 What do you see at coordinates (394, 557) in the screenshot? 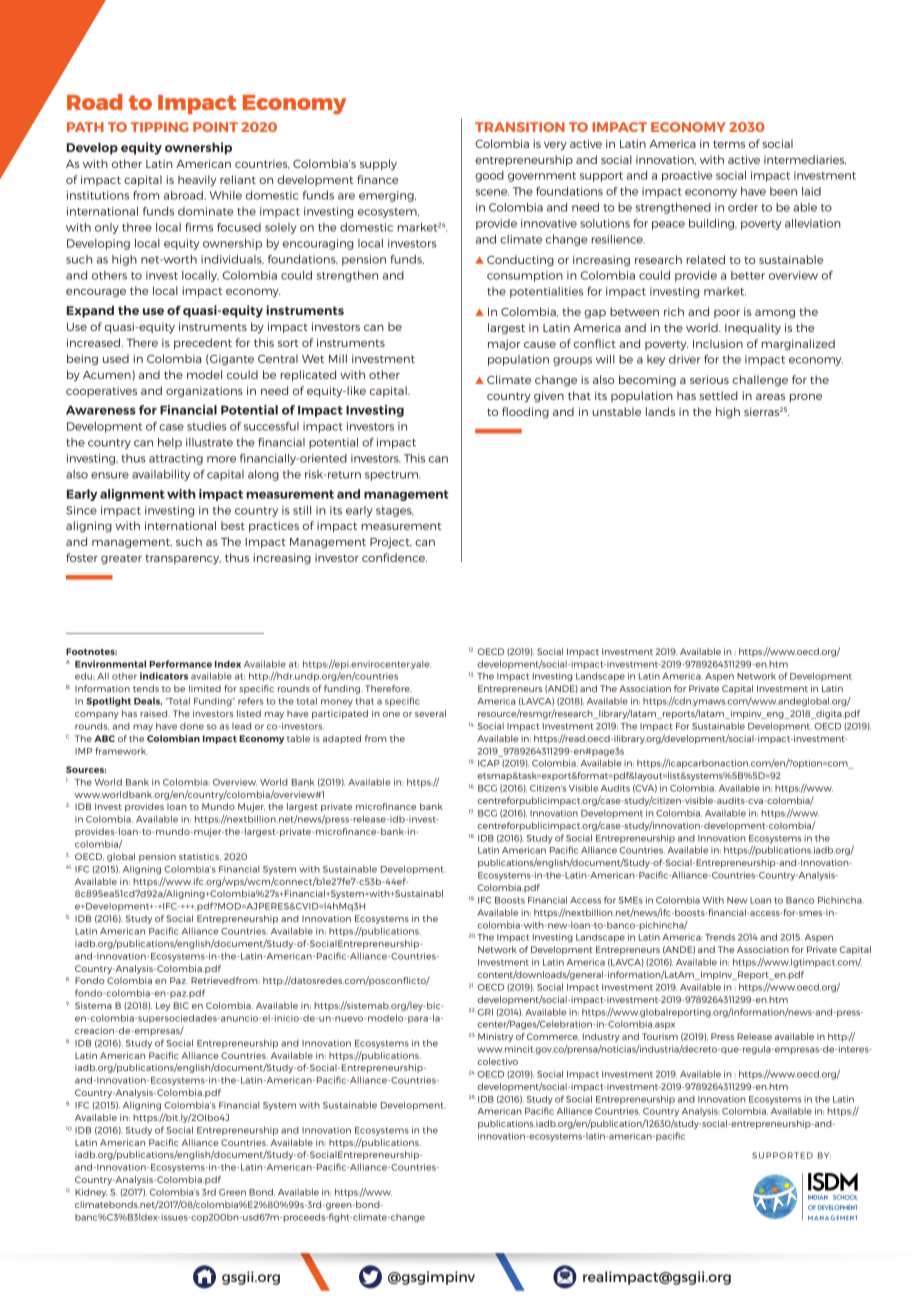
I see `confidence` at bounding box center [394, 557].
